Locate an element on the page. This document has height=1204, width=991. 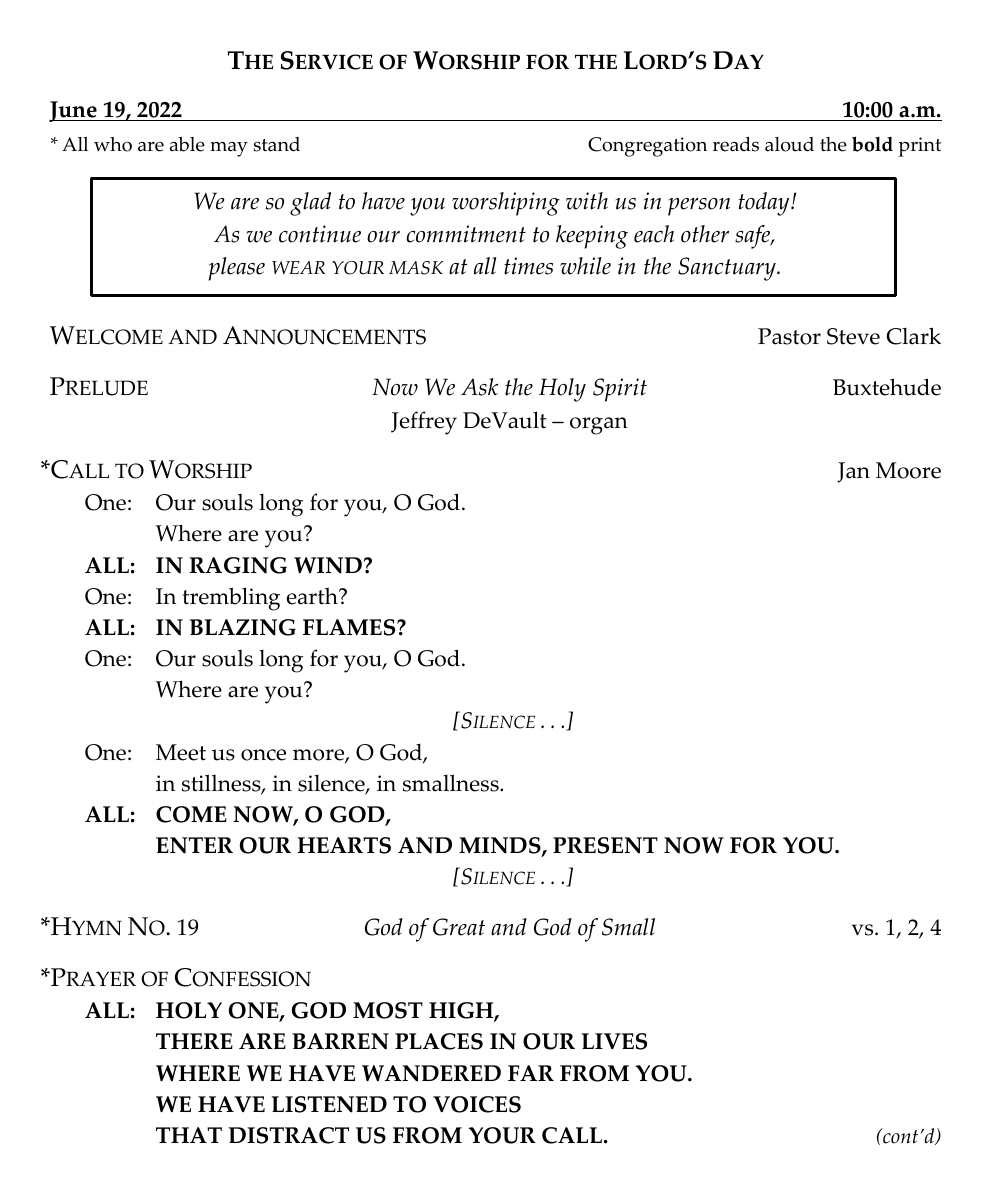
LIVES is located at coordinates (614, 1041).
